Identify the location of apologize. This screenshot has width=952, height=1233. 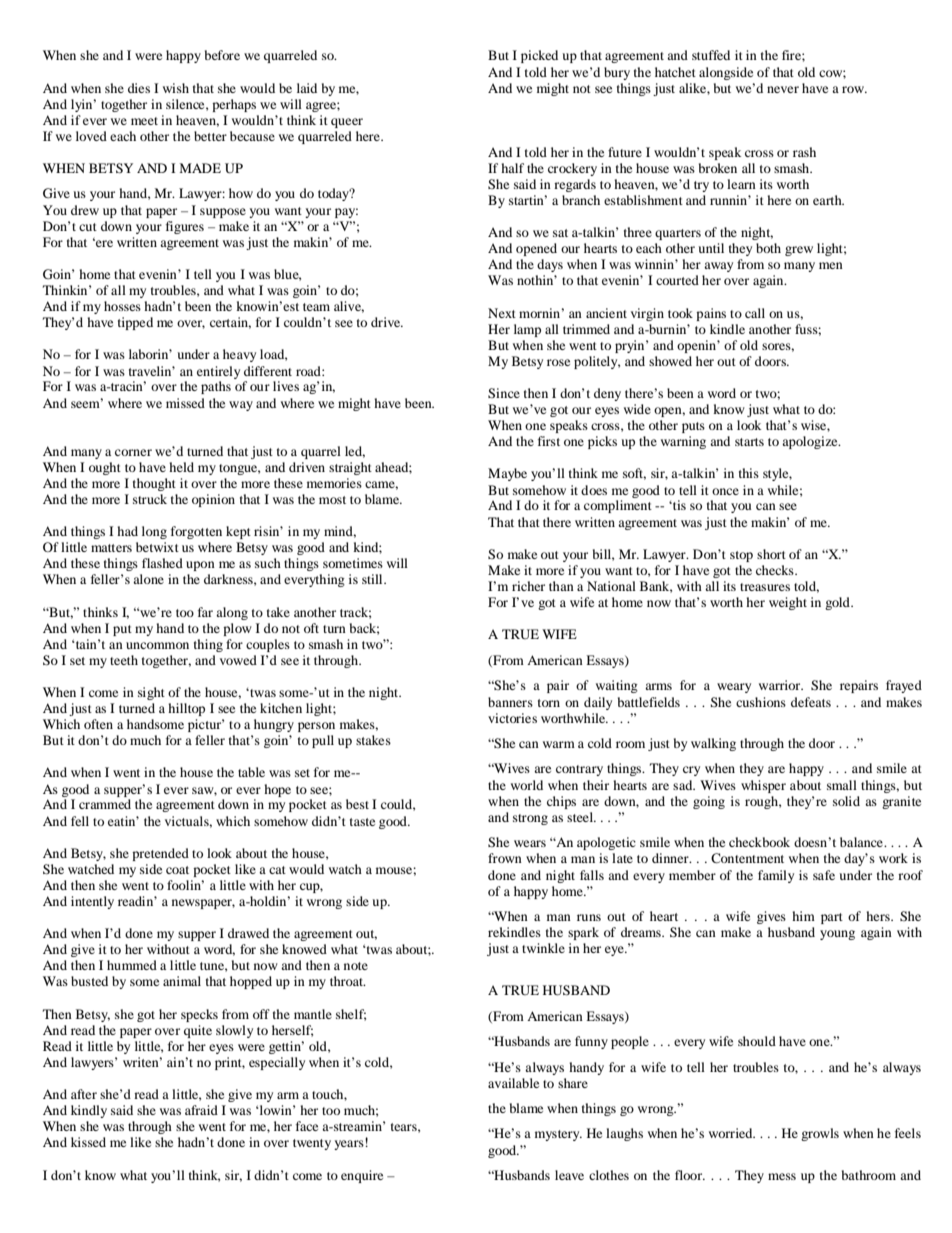
(811, 442).
